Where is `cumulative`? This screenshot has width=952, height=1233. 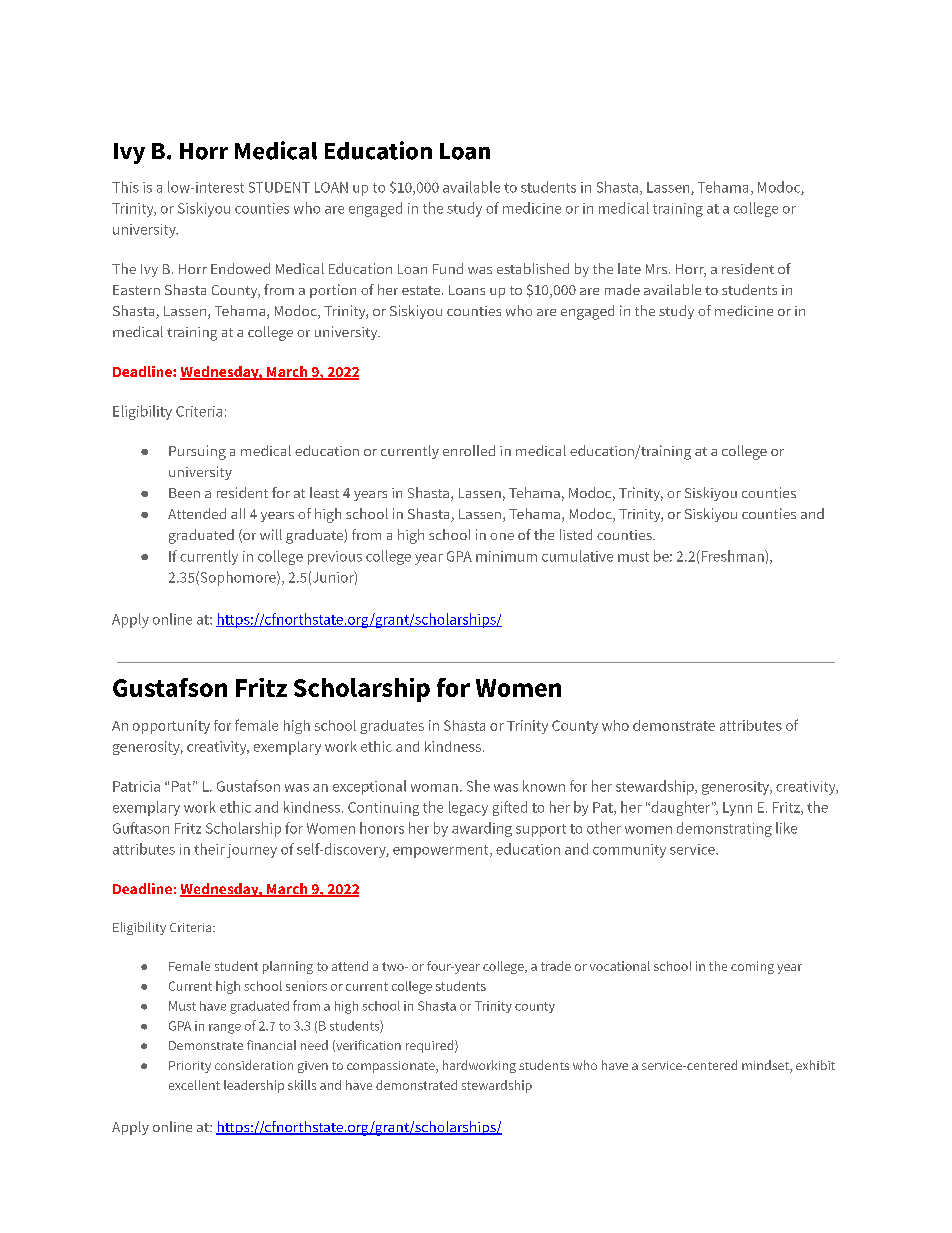
cumulative is located at coordinates (577, 556).
